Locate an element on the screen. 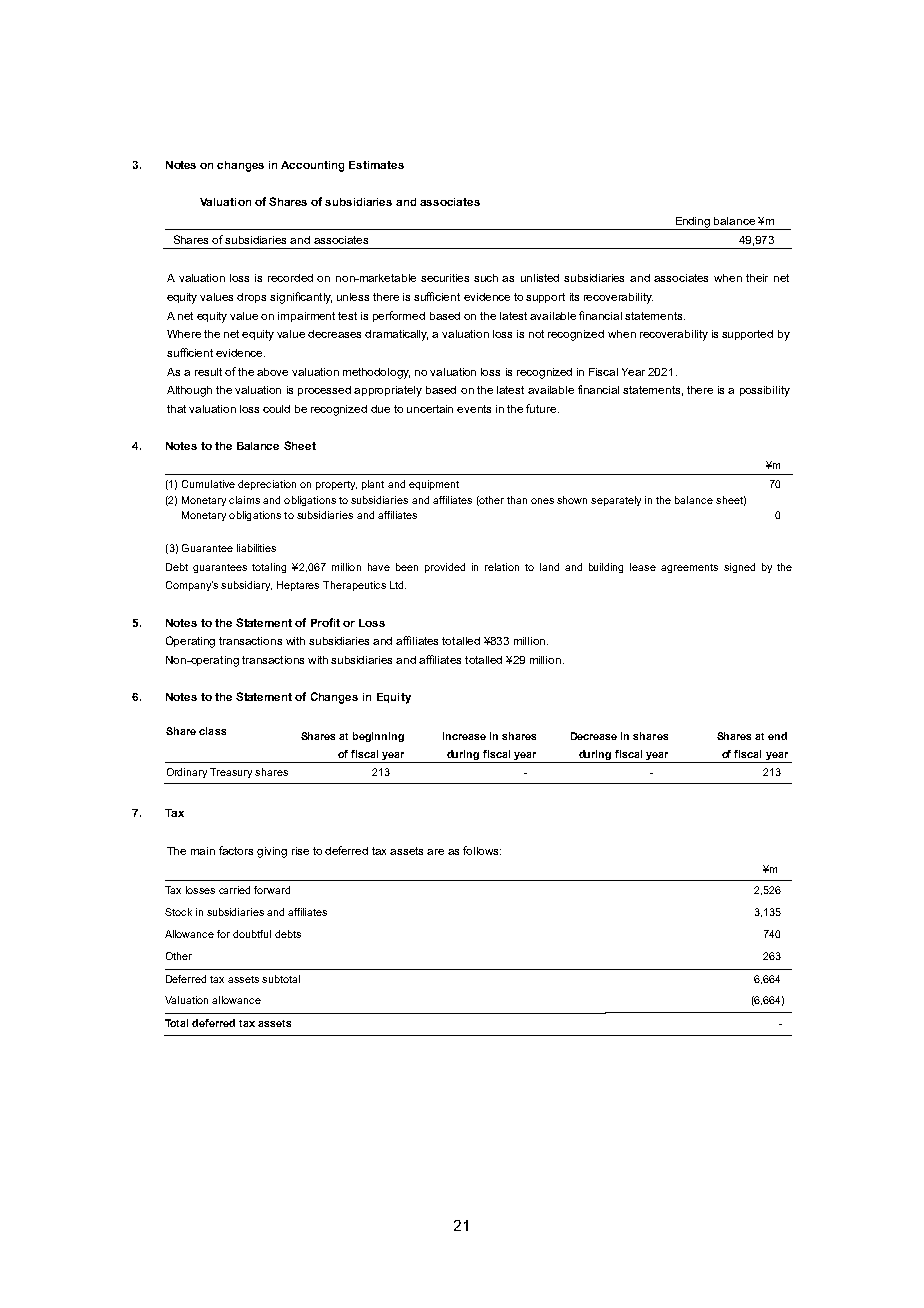 This screenshot has width=924, height=1308. rise is located at coordinates (300, 851).
